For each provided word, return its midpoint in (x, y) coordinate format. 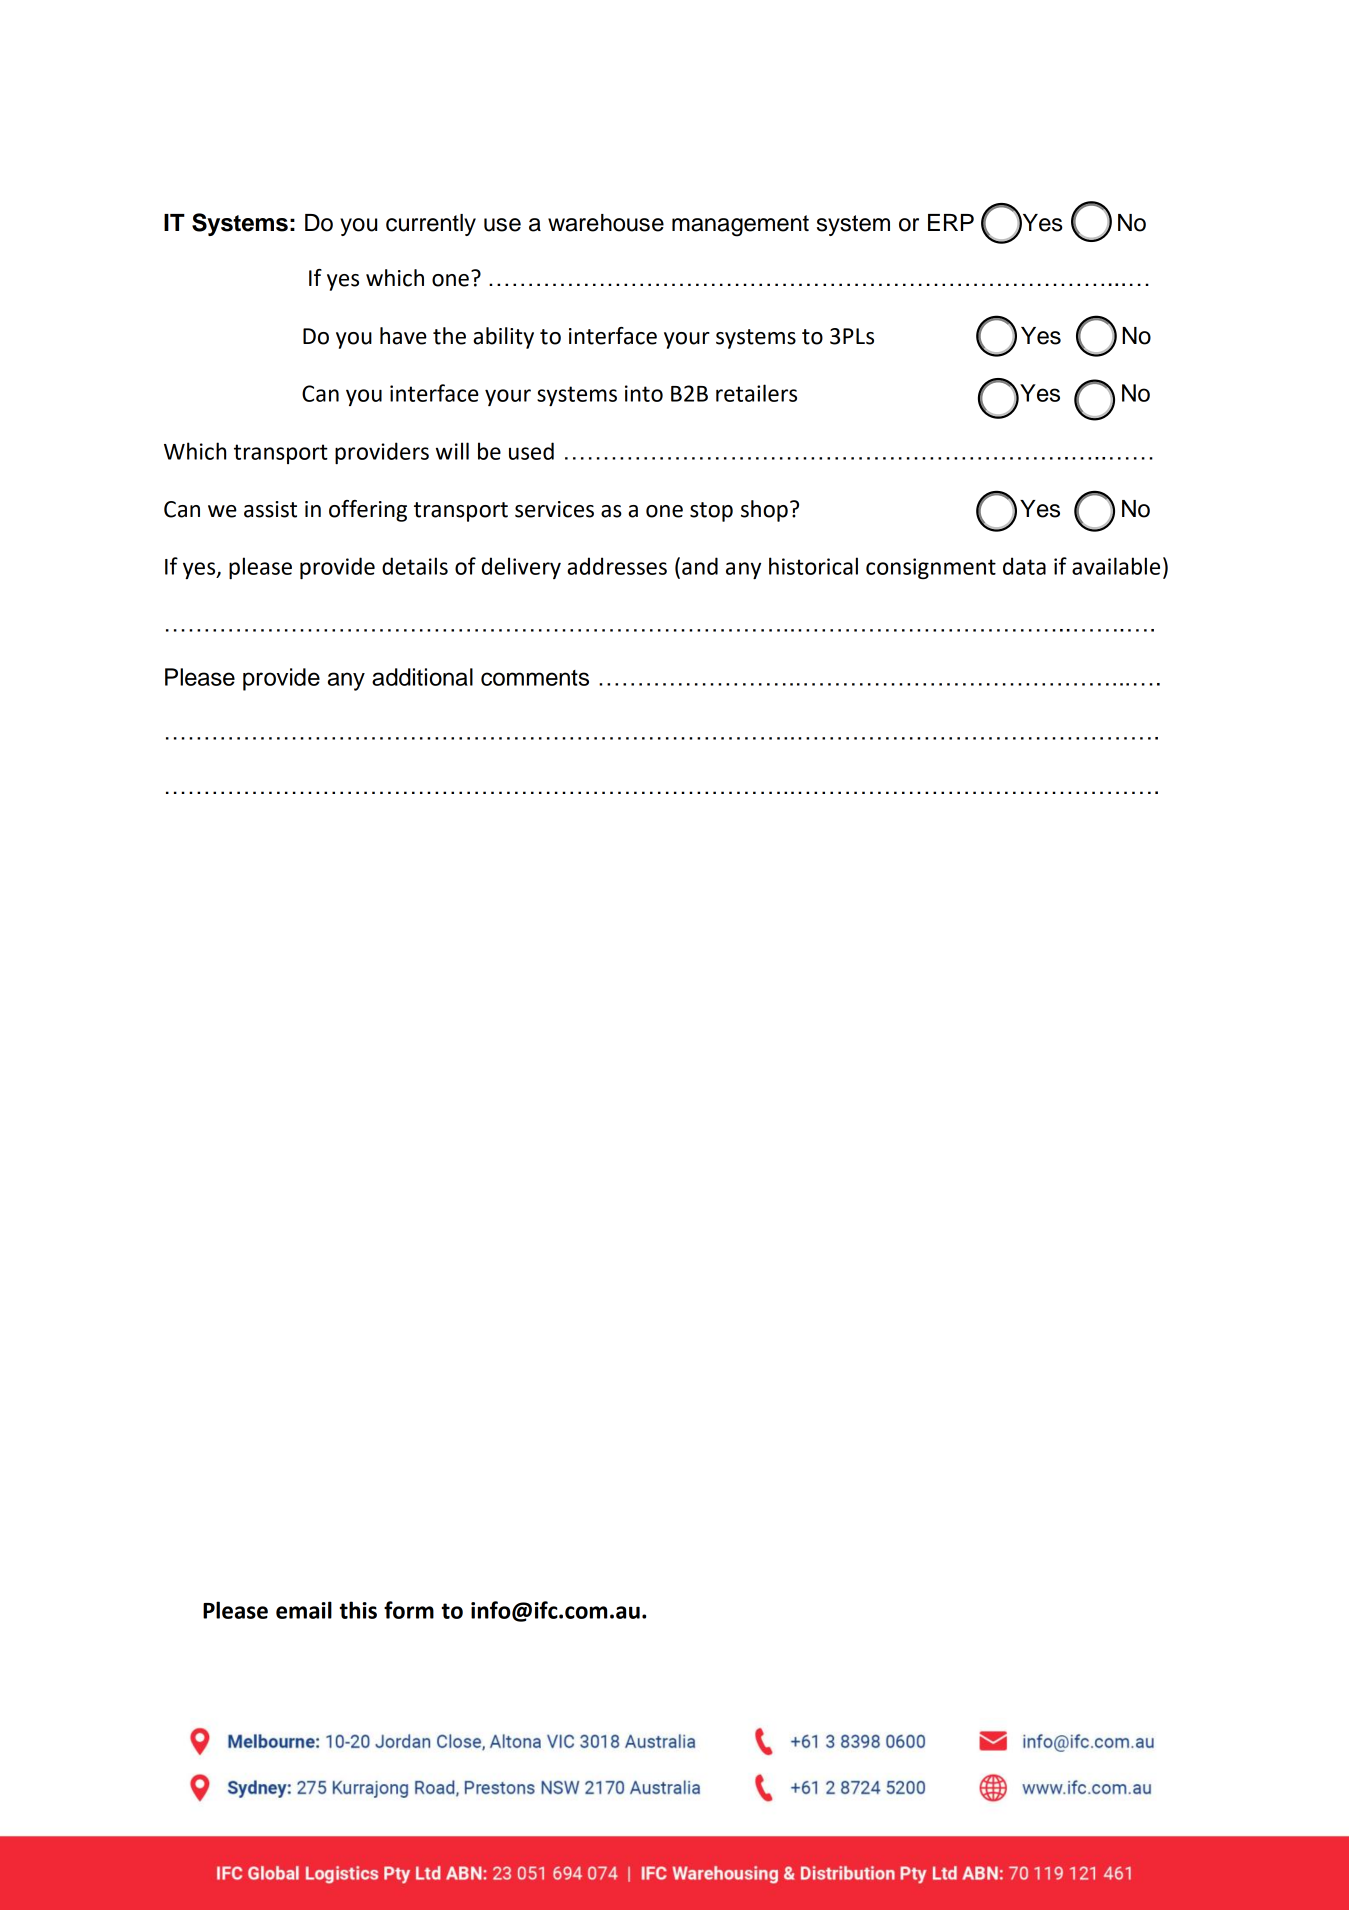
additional (422, 677)
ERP (951, 222)
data (1024, 566)
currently (431, 225)
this (358, 1610)
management (740, 226)
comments (535, 678)
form (409, 1610)
